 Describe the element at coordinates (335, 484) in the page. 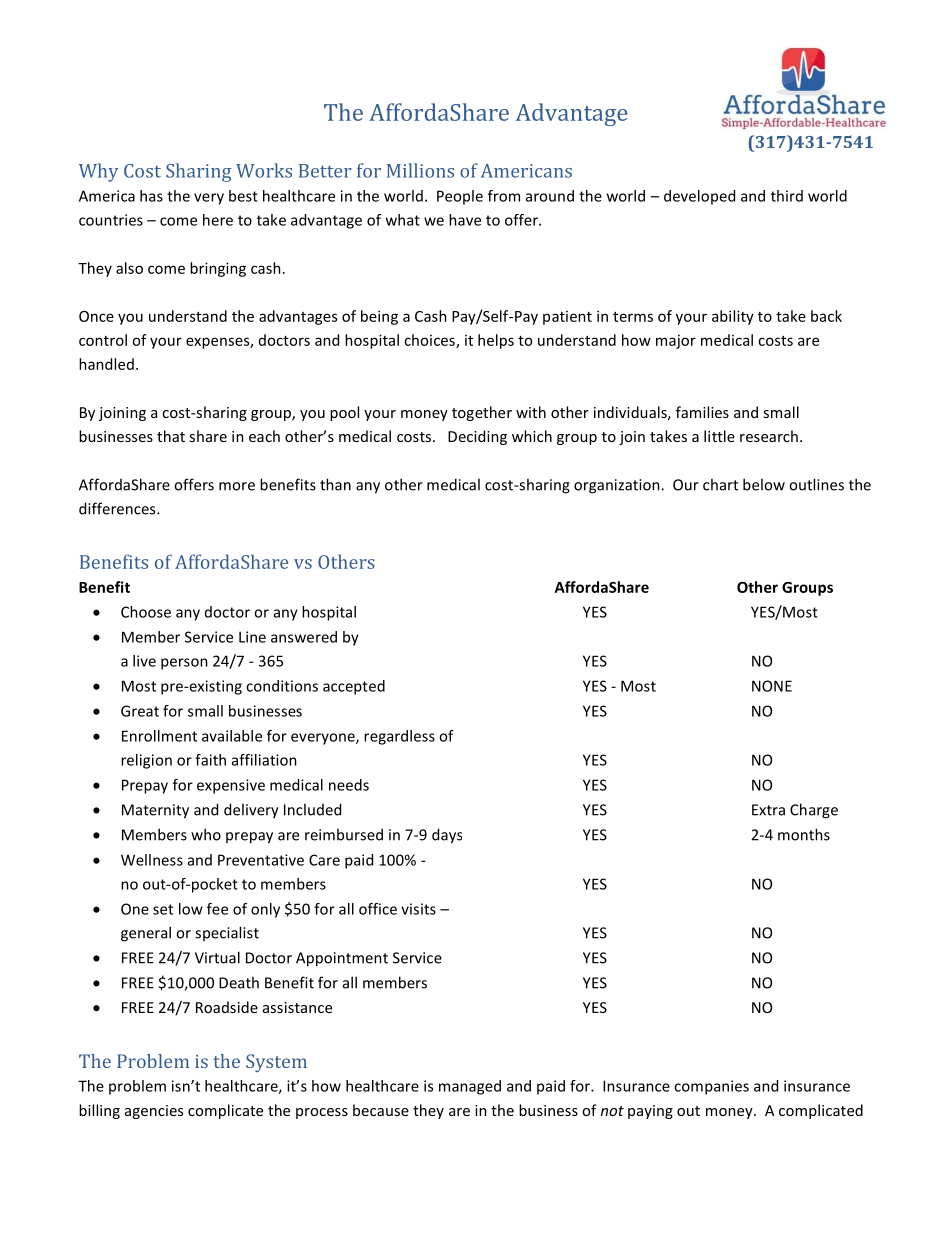

I see `than` at that location.
